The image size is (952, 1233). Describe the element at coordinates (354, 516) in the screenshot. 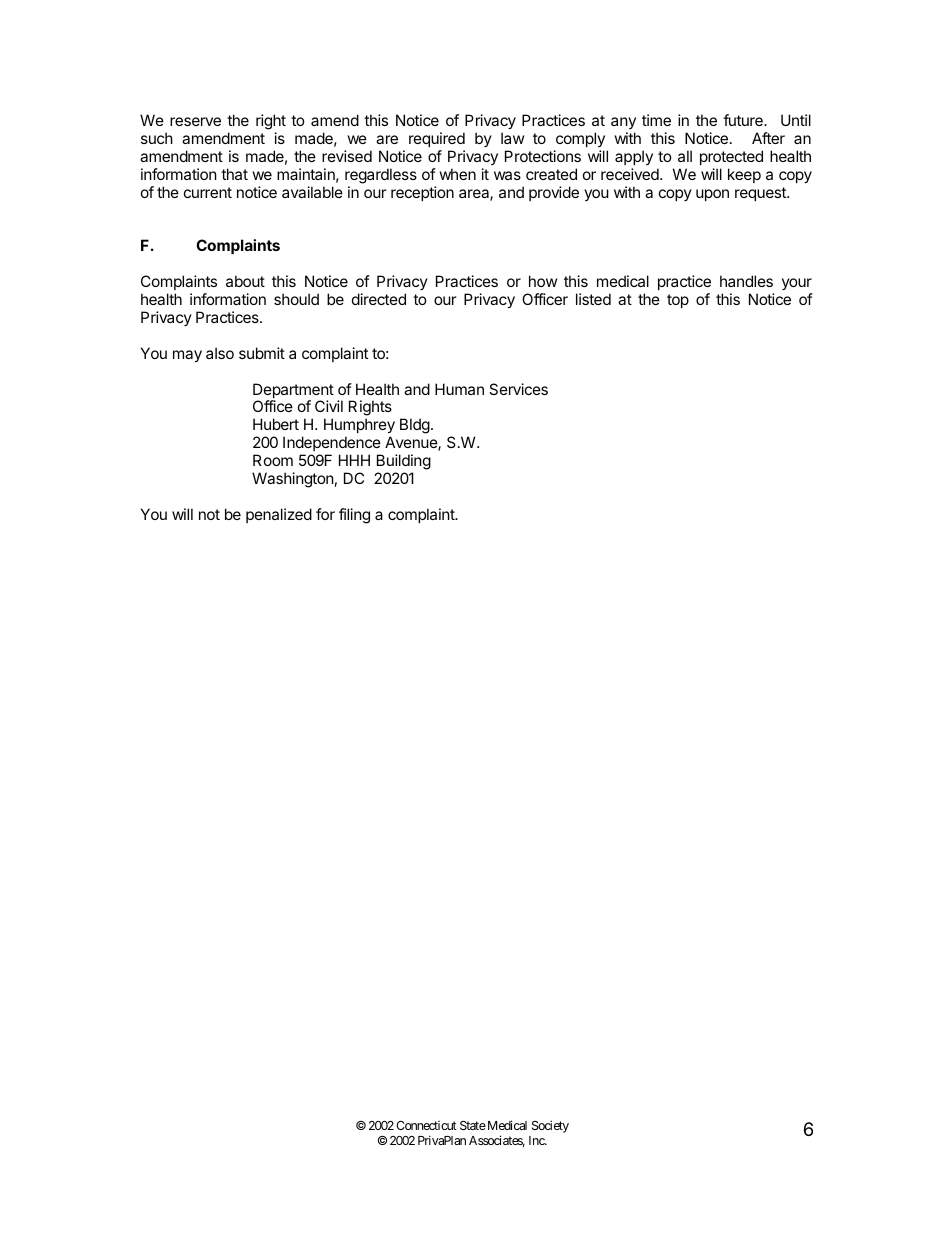

I see `filing` at that location.
